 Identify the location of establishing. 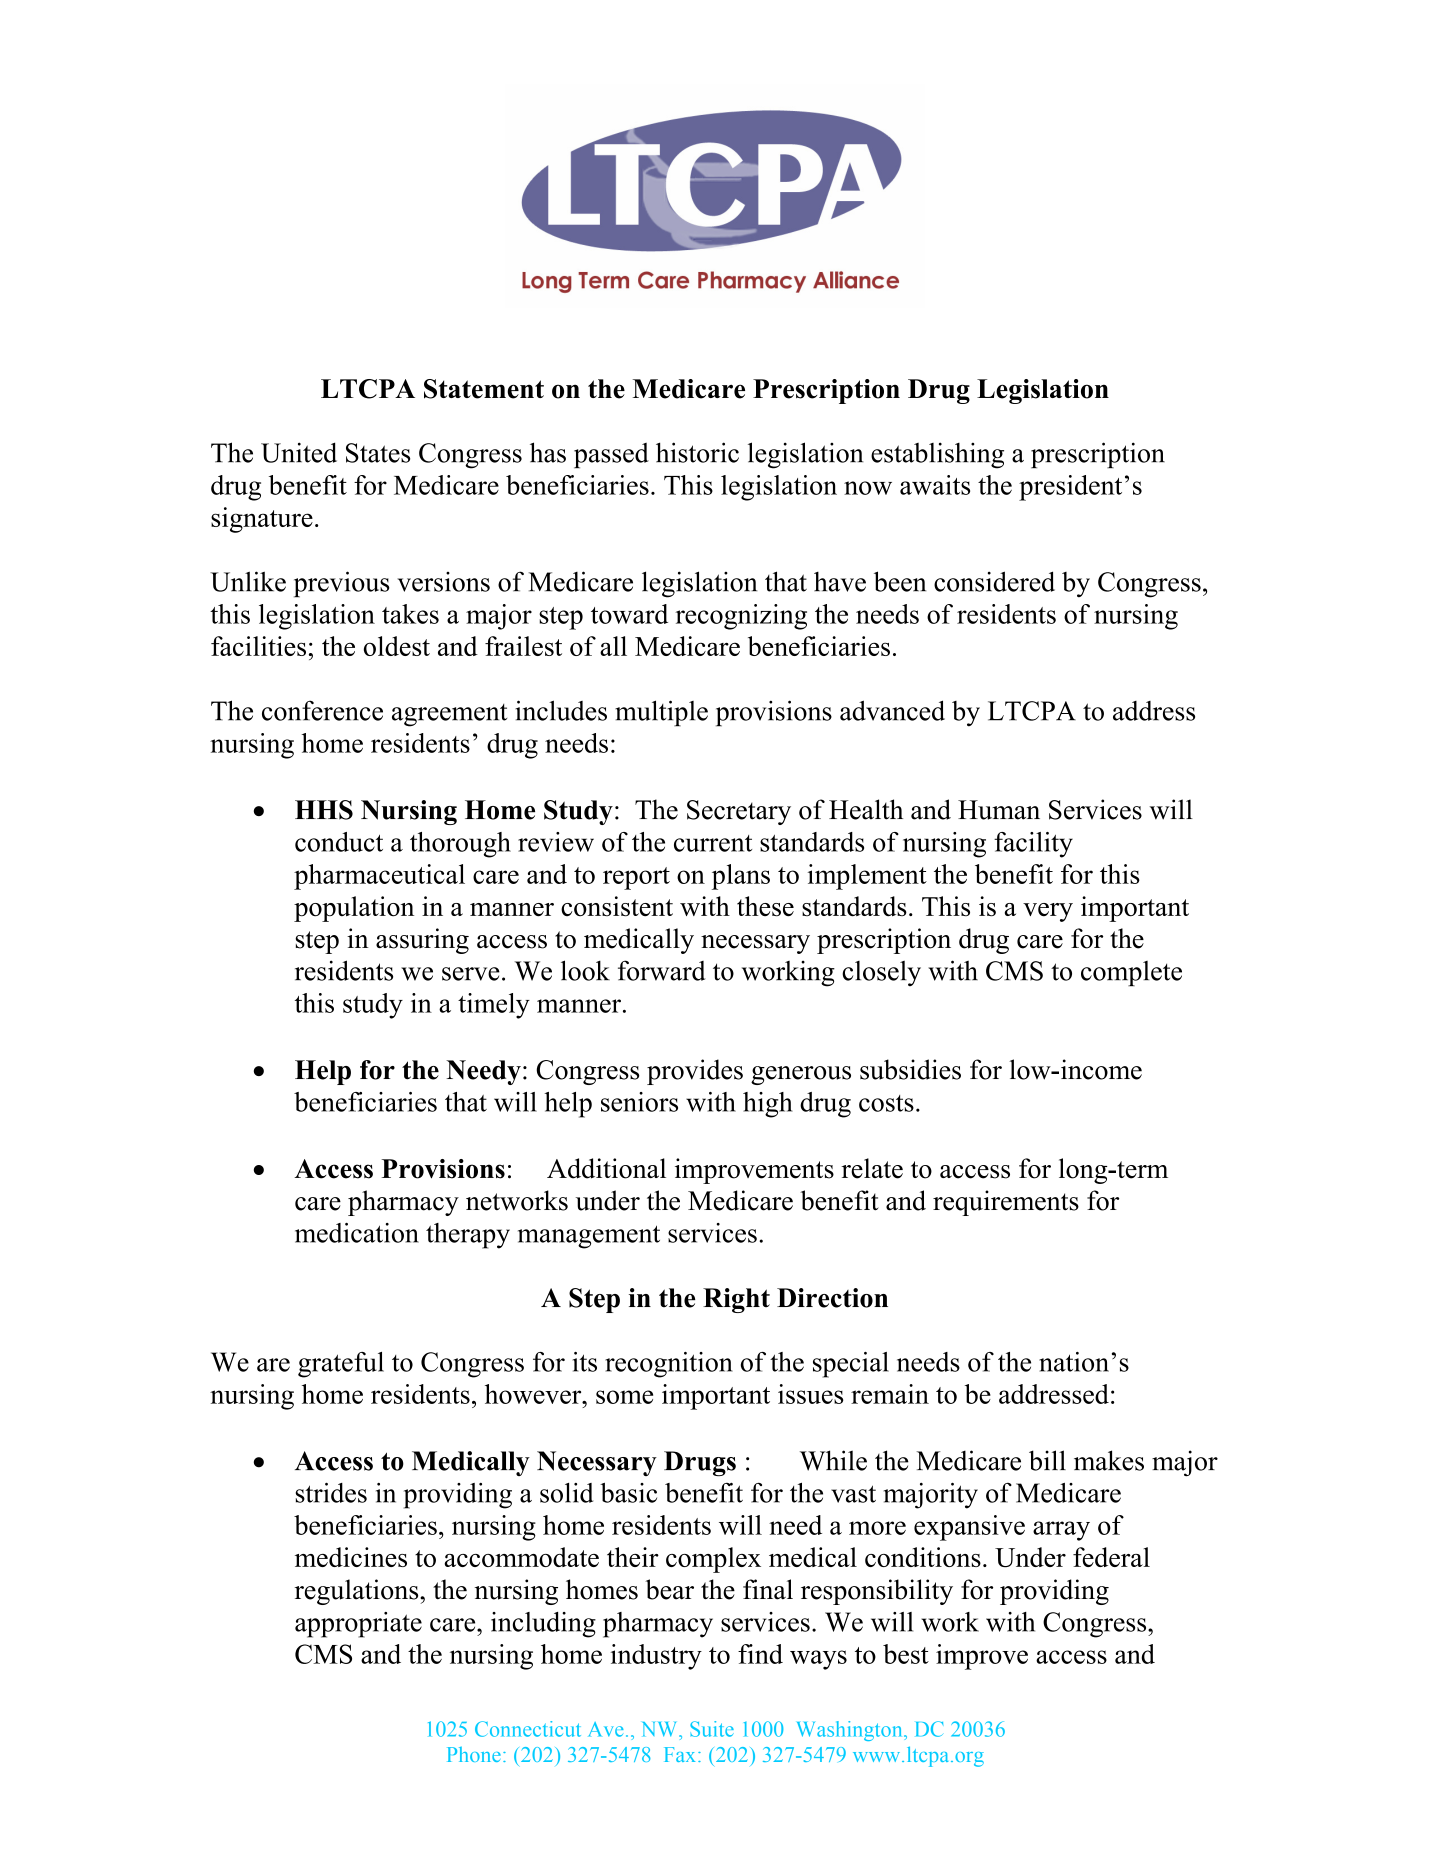
(937, 455).
